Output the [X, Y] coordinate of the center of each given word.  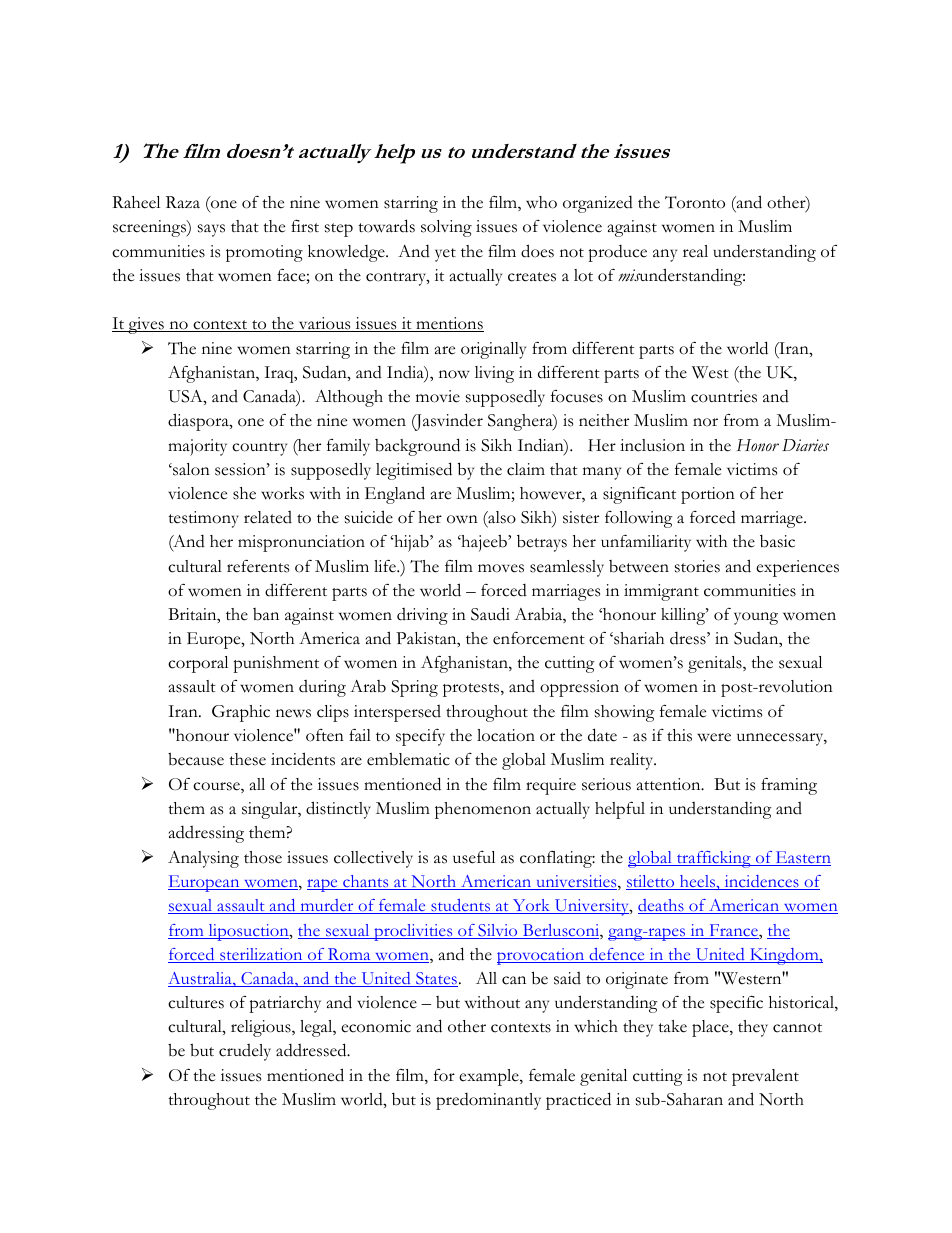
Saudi [490, 614]
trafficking [714, 859]
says [211, 230]
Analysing [203, 859]
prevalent [765, 1077]
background [417, 447]
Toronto [695, 202]
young [756, 618]
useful [474, 857]
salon [190, 469]
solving [446, 228]
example [490, 1077]
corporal [198, 664]
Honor [758, 445]
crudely [245, 1052]
